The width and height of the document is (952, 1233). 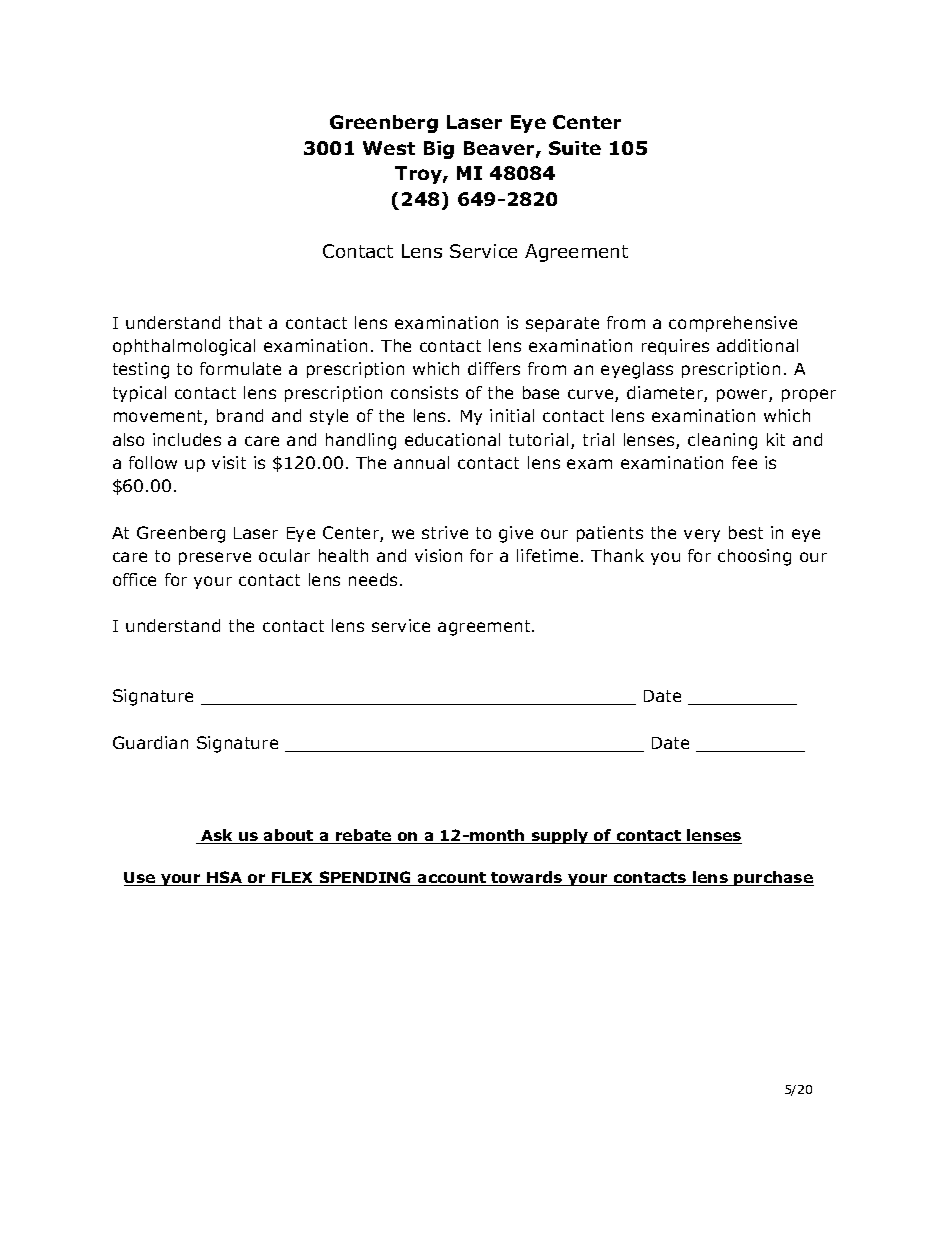 I want to click on needs, so click(x=373, y=579).
